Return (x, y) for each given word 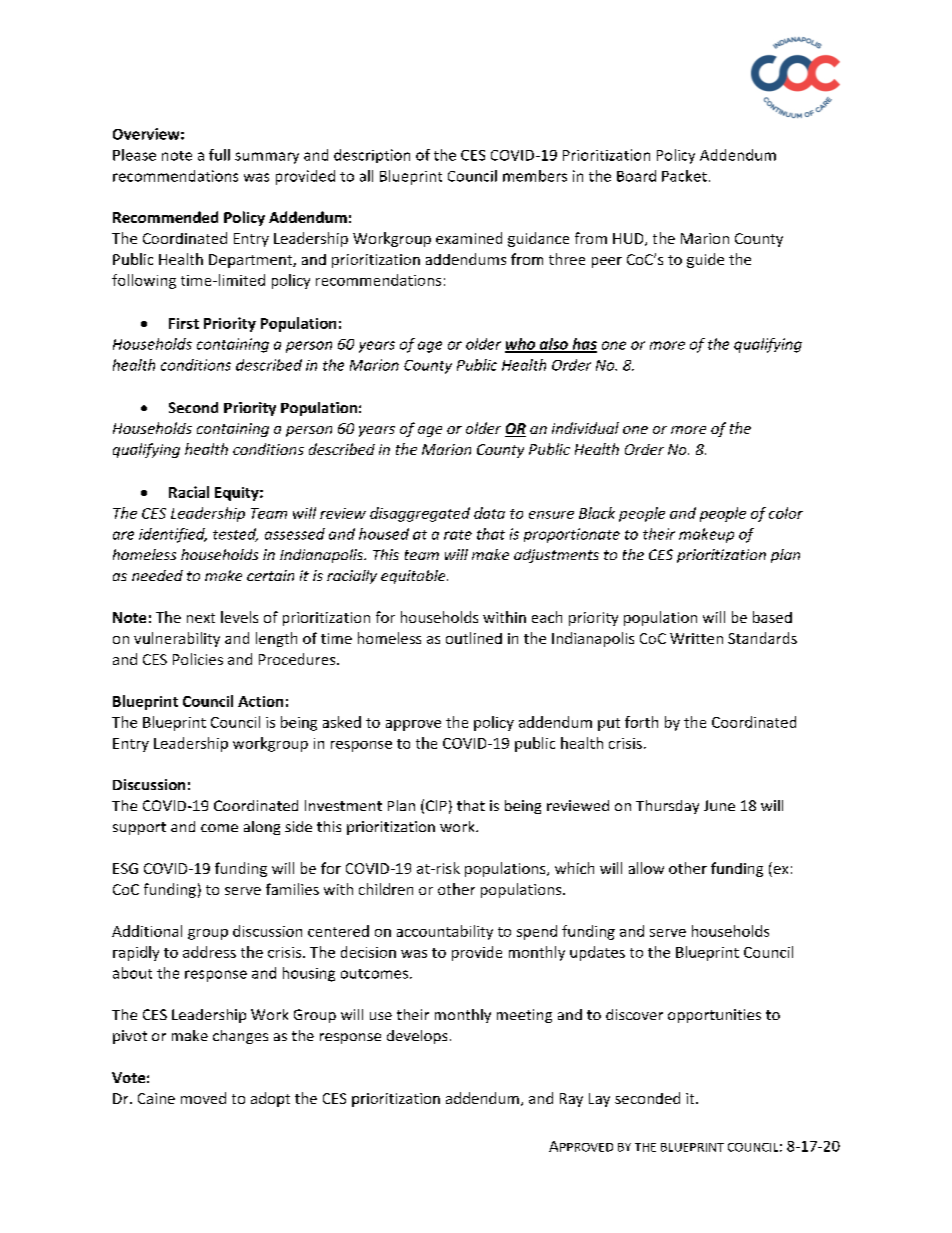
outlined (474, 638)
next (201, 618)
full (219, 155)
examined (469, 238)
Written (696, 638)
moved (203, 1098)
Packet (684, 176)
